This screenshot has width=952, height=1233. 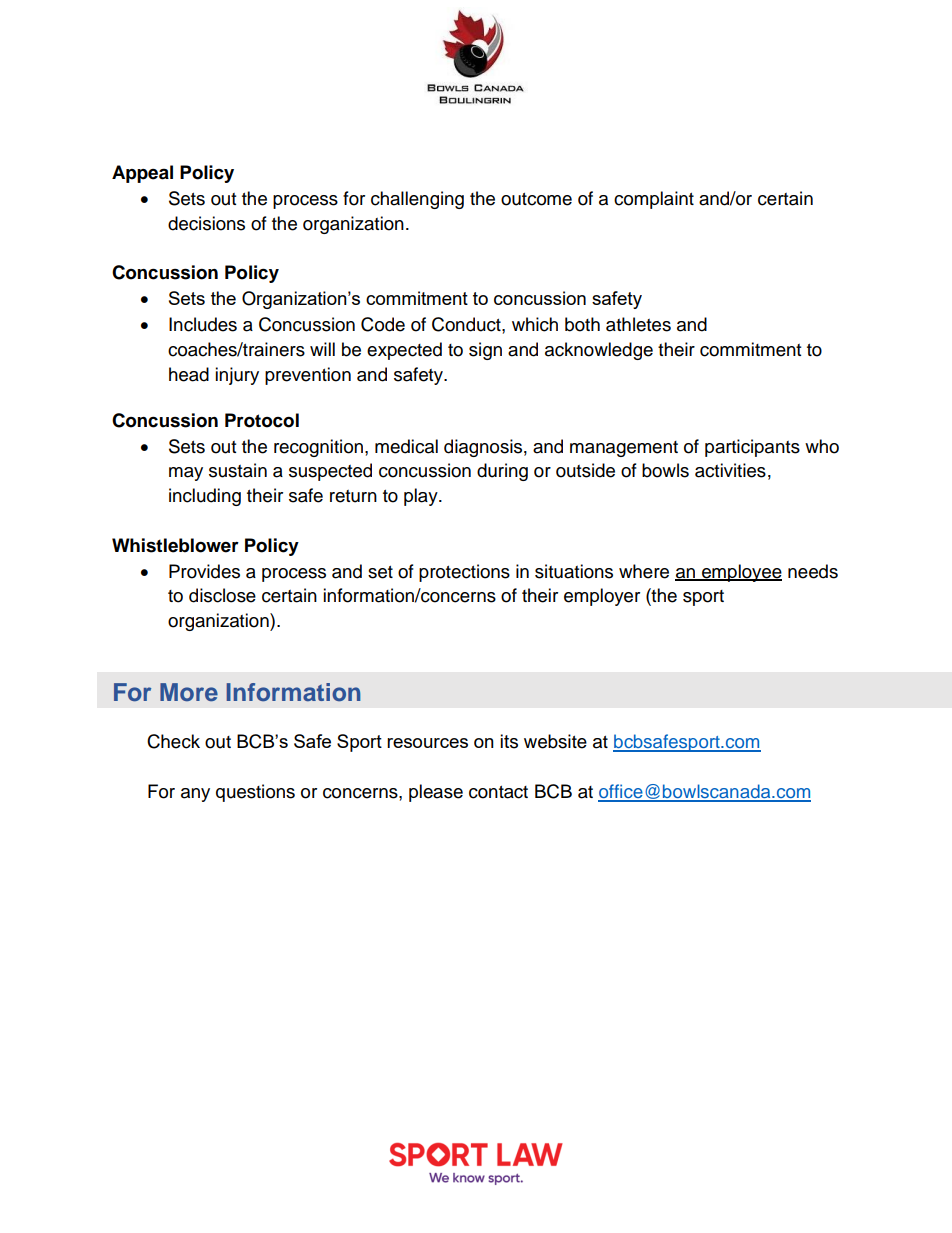 What do you see at coordinates (536, 199) in the screenshot?
I see `outcome` at bounding box center [536, 199].
